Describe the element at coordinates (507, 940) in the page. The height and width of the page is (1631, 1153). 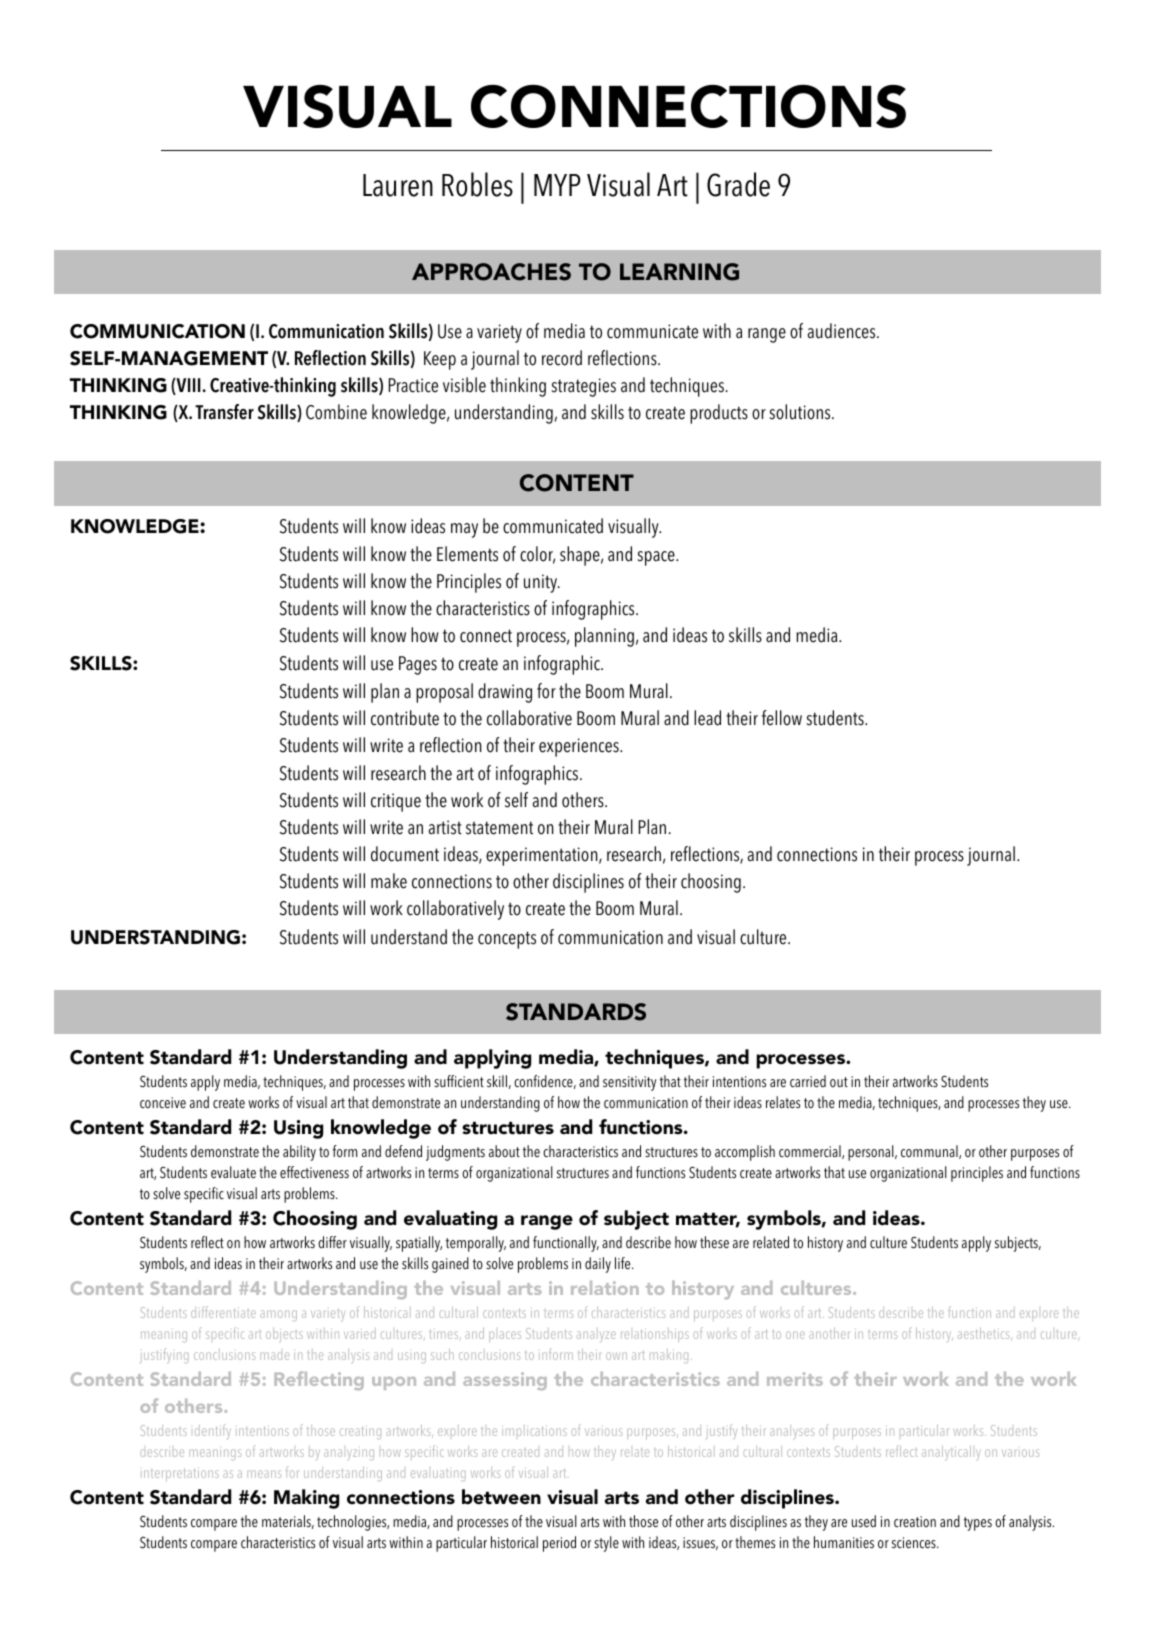
I see `concepts` at that location.
